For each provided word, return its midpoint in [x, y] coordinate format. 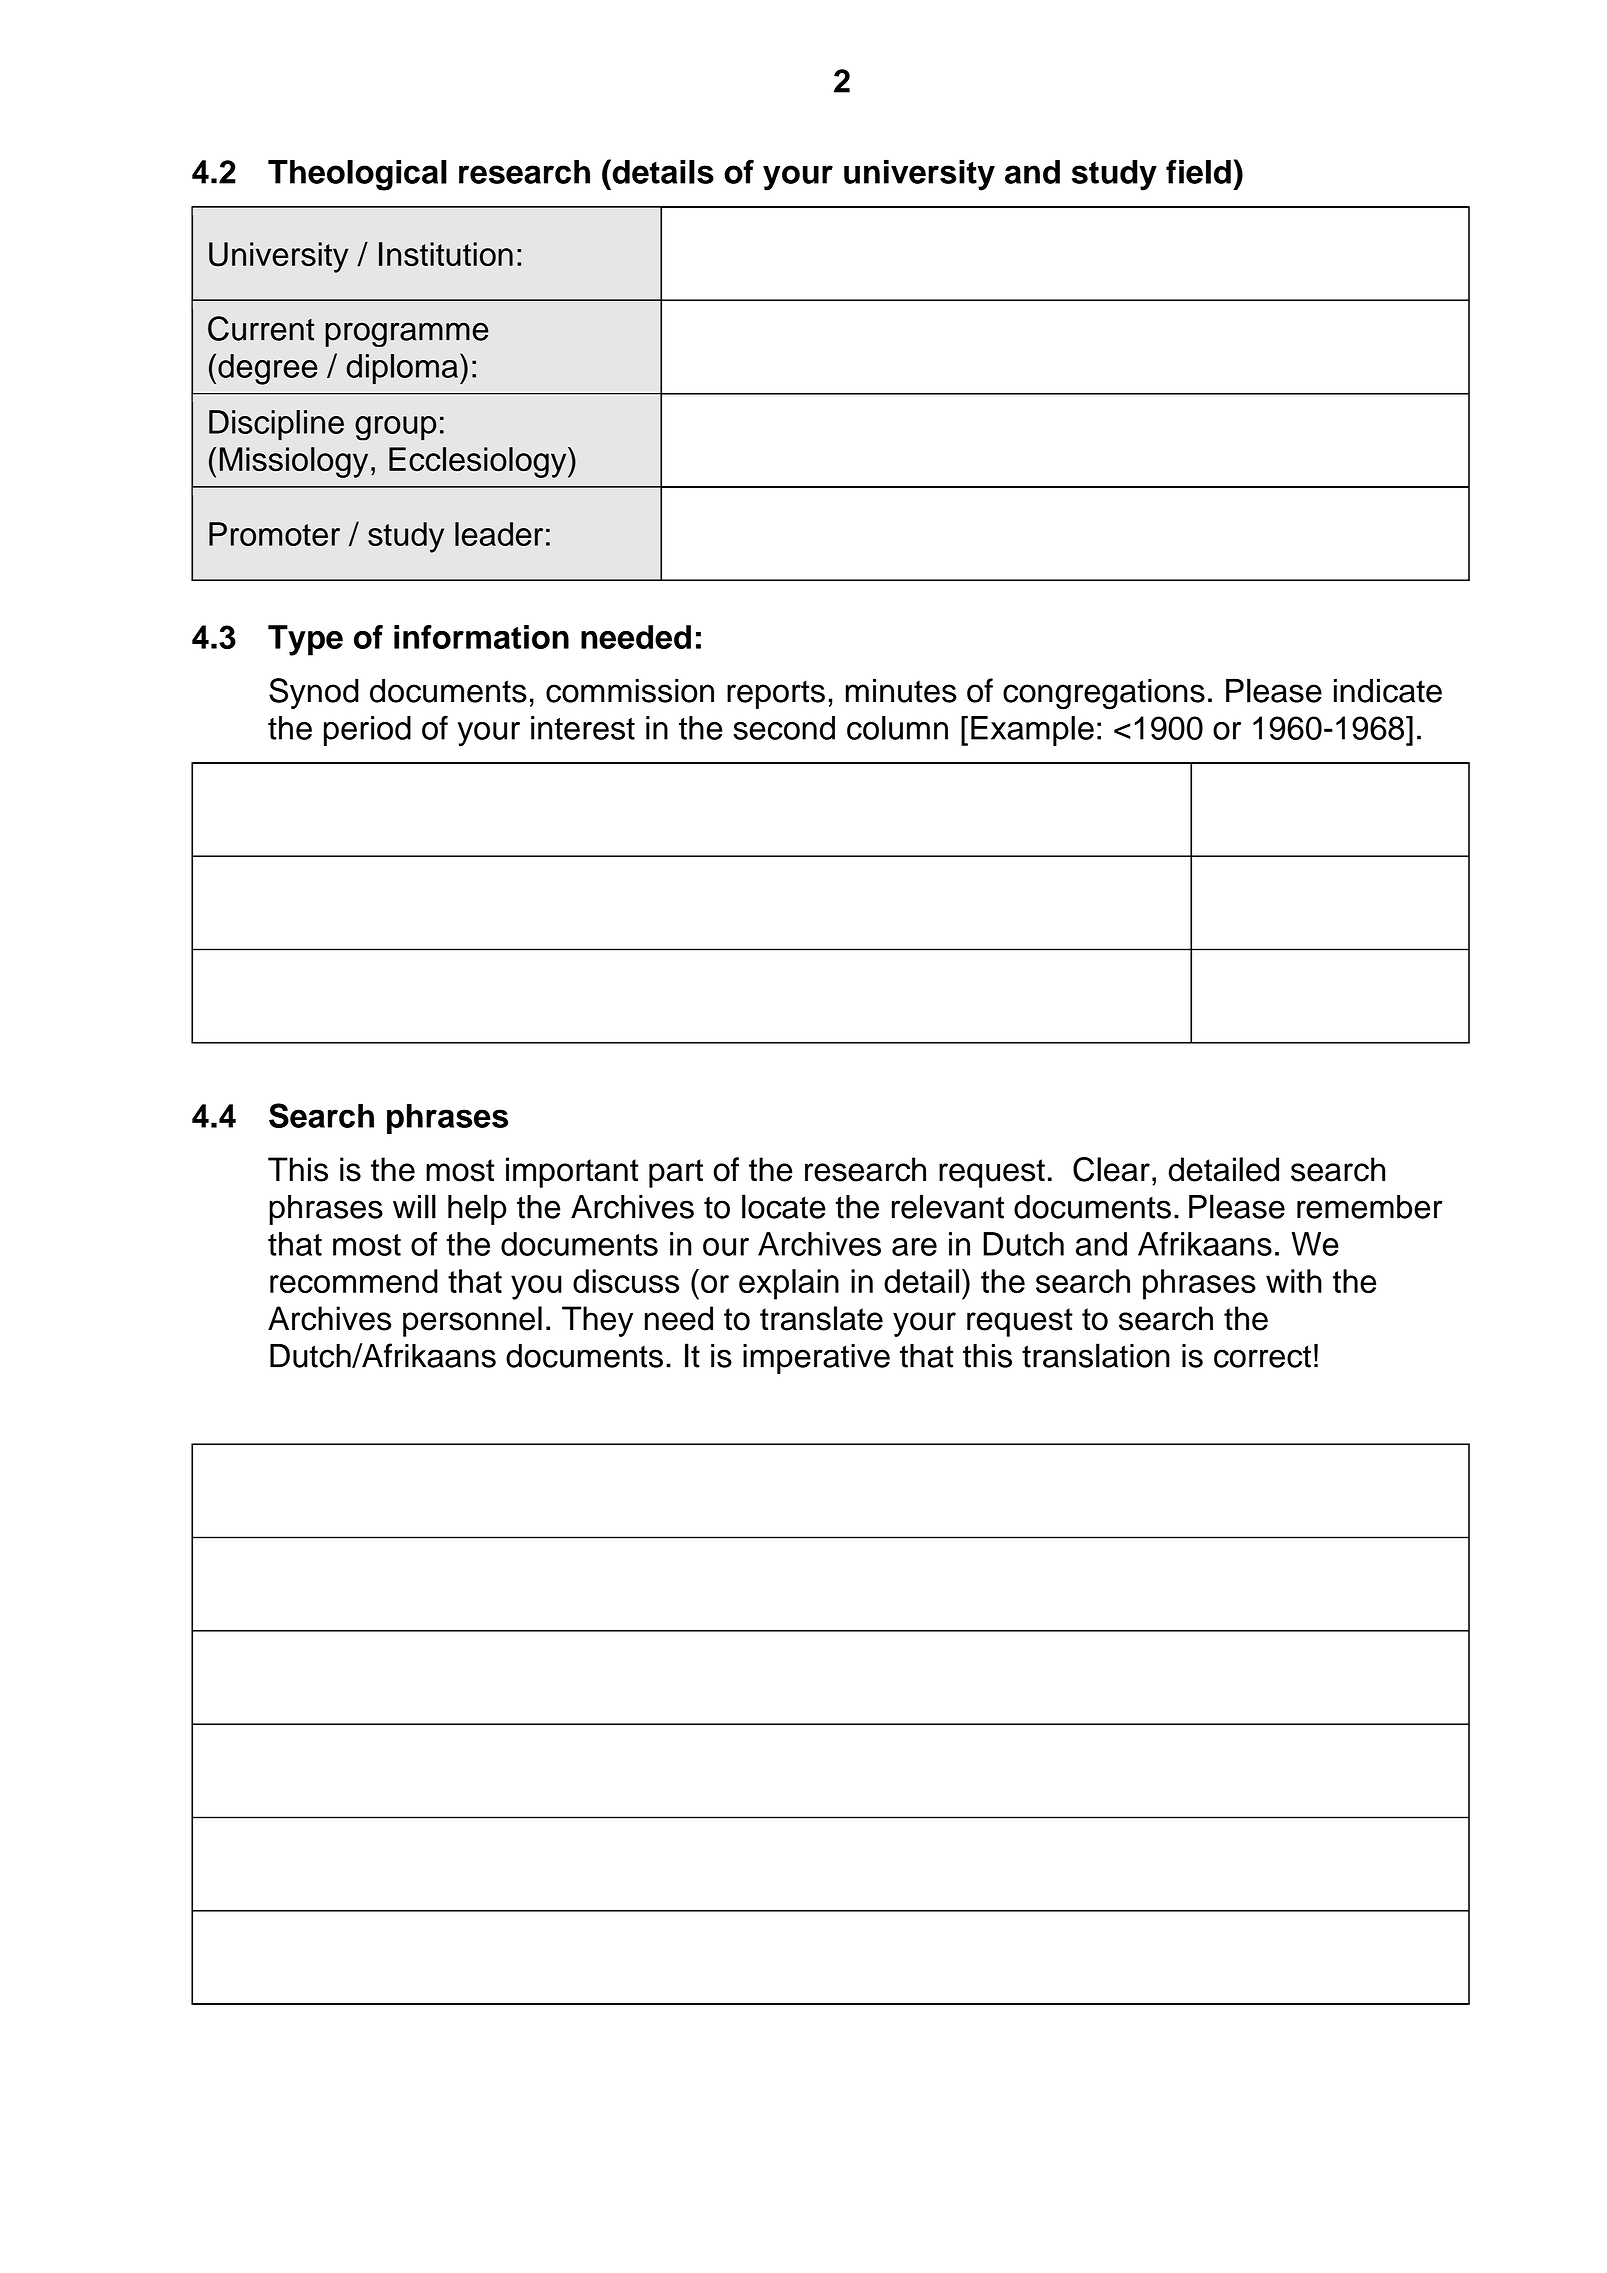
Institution [446, 254]
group [396, 428]
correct [1262, 1356]
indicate [1388, 690]
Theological [357, 175]
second [784, 728]
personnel [472, 1321]
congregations [1104, 694]
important [572, 1172]
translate [821, 1318]
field [1198, 171]
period [367, 731]
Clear [1111, 1169]
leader [499, 534]
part [676, 1173]
